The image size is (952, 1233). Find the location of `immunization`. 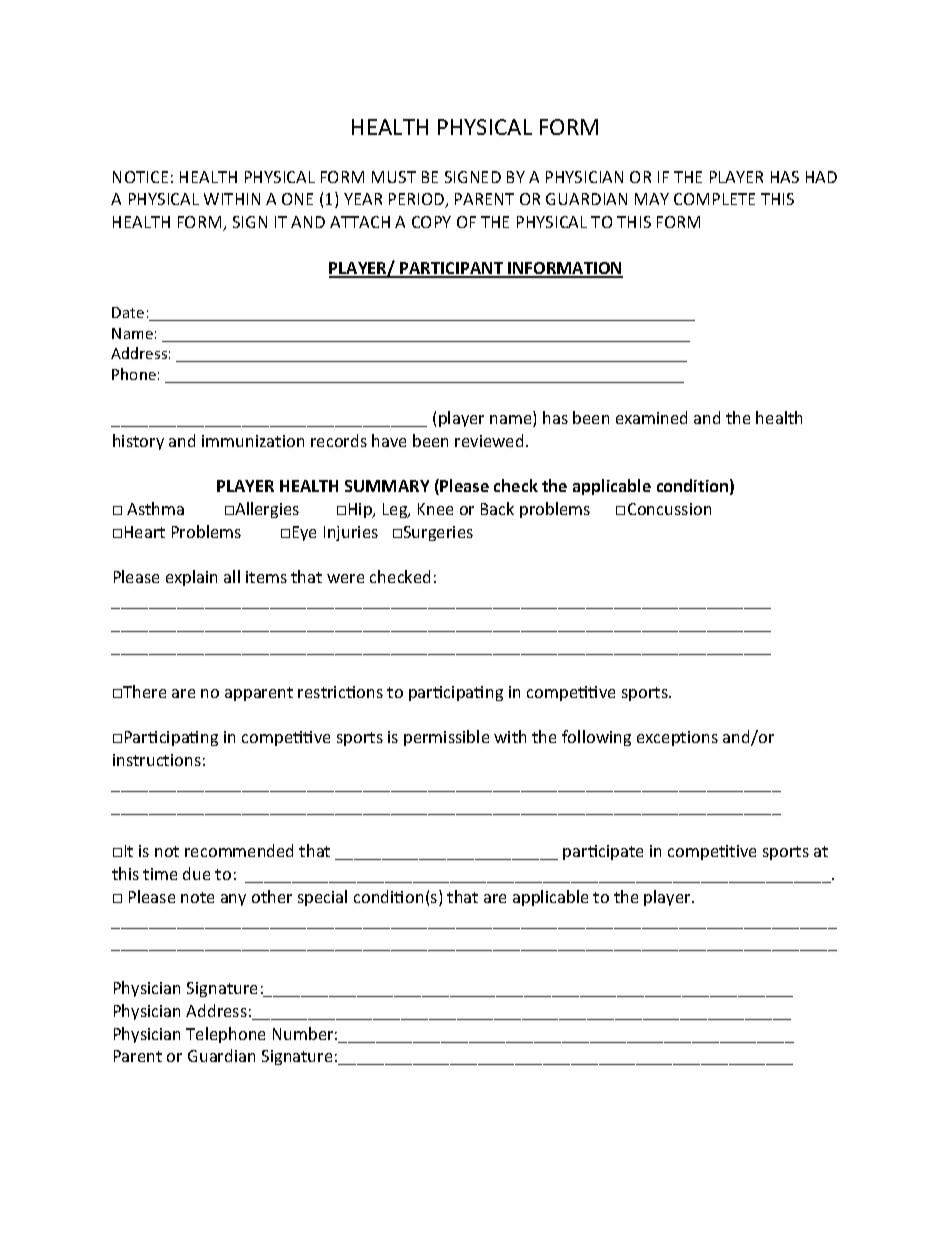

immunization is located at coordinates (253, 441).
